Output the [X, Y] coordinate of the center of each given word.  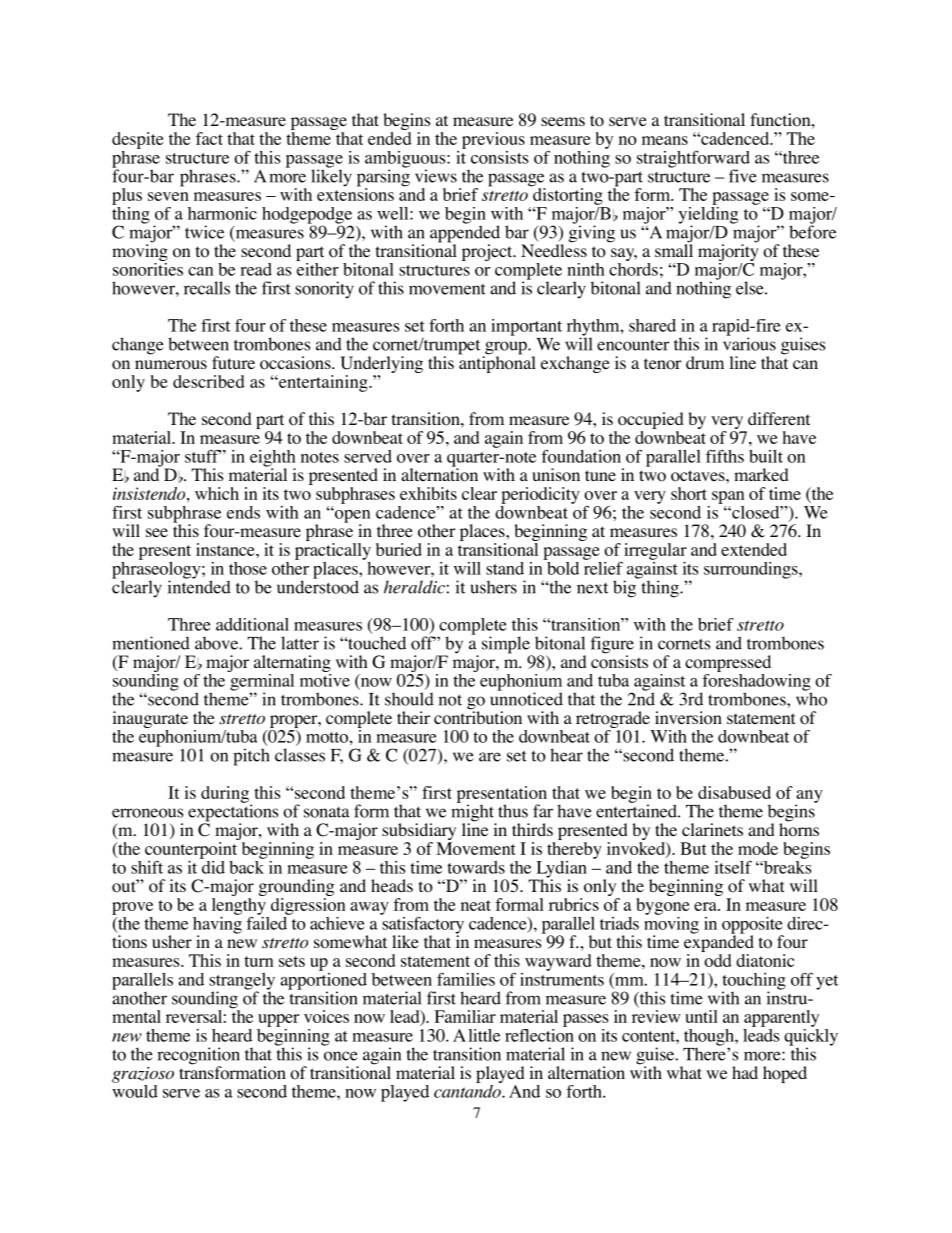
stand [505, 568]
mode [758, 848]
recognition [198, 1057]
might [473, 813]
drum [705, 362]
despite [138, 140]
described [209, 381]
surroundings [752, 570]
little [484, 1035]
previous [493, 140]
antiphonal [497, 363]
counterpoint [192, 850]
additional [252, 624]
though [710, 1038]
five [743, 176]
